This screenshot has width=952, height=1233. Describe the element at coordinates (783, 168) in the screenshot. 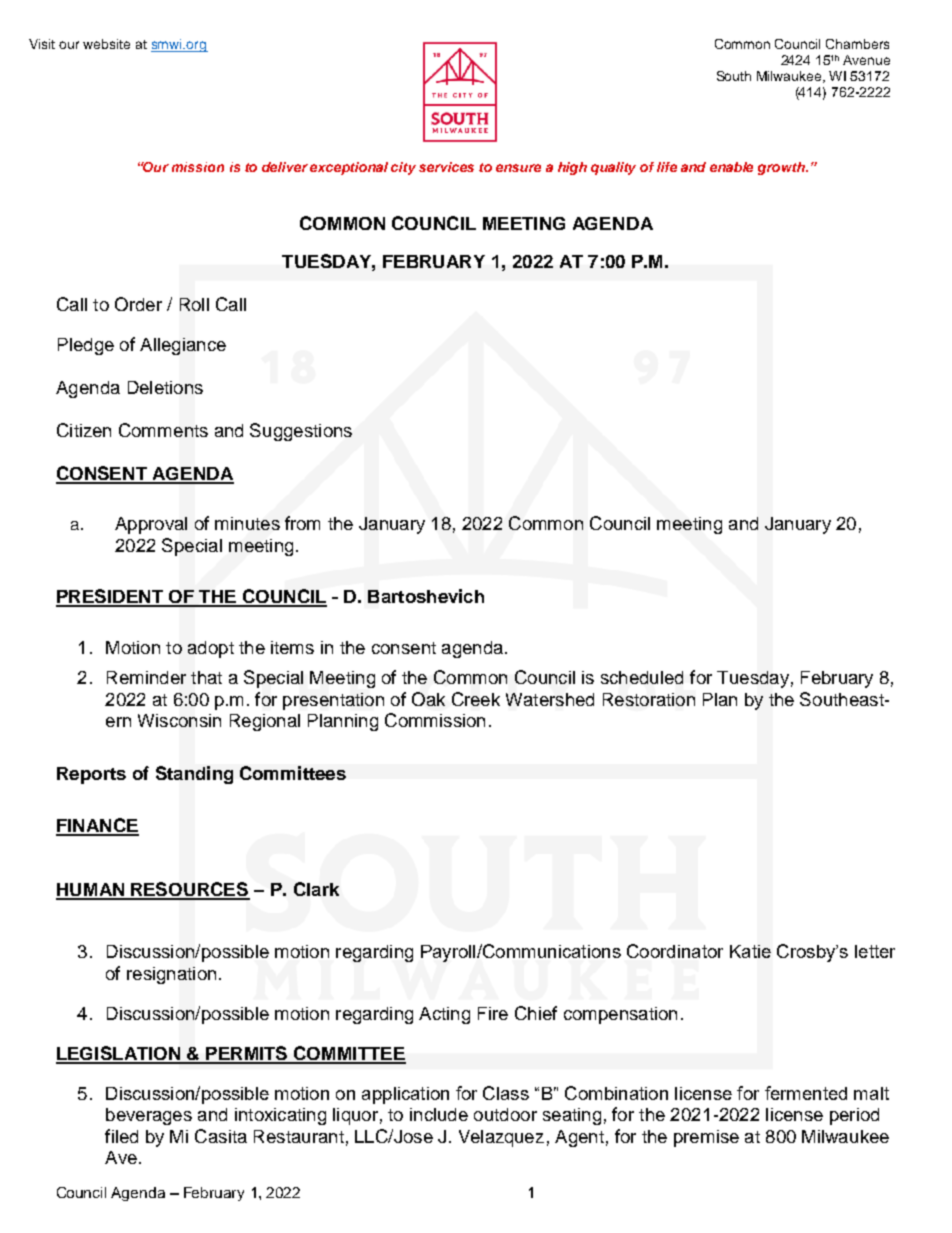

I see `growth` at that location.
